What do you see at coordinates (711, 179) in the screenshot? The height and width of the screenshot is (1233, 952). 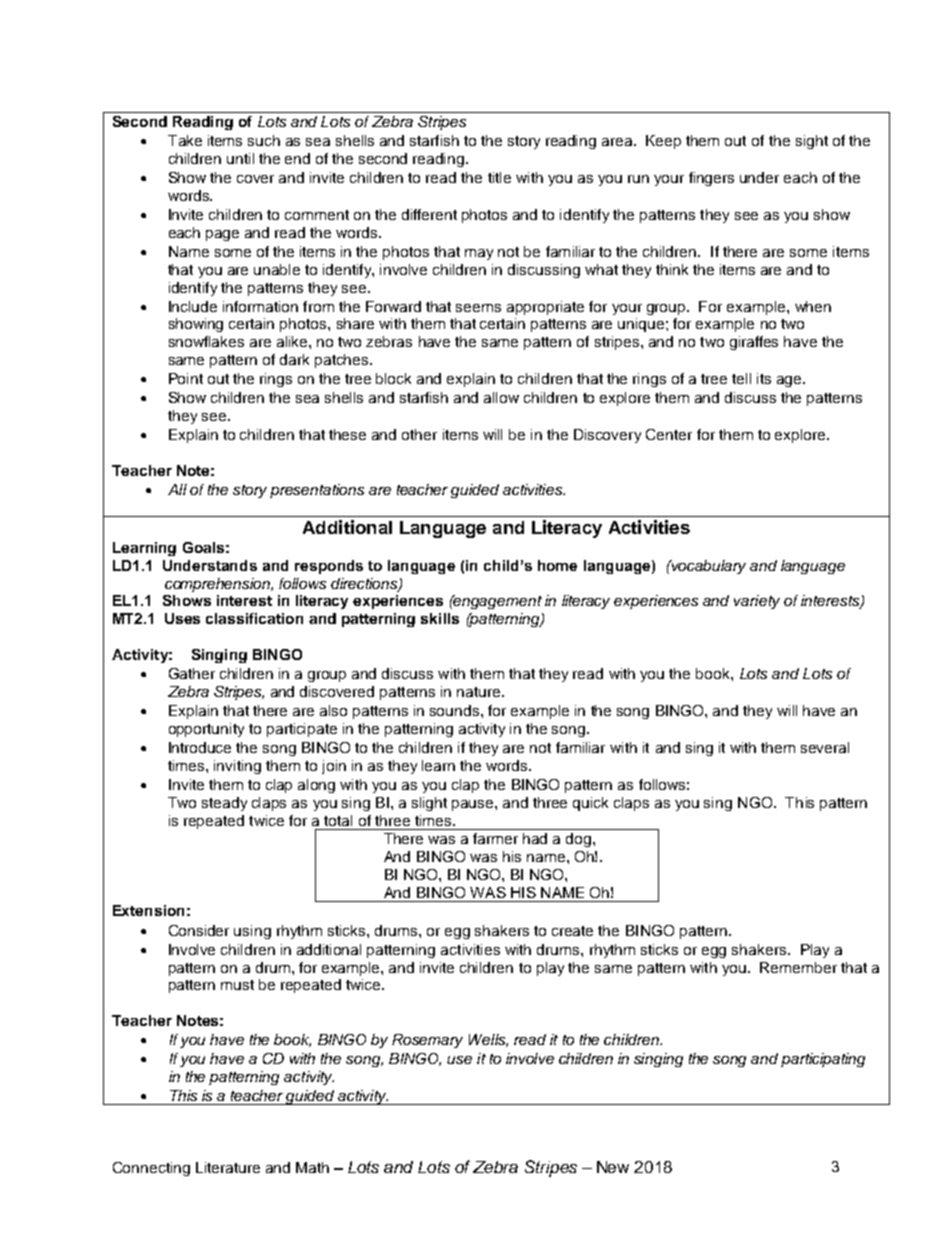 I see `fingers` at bounding box center [711, 179].
